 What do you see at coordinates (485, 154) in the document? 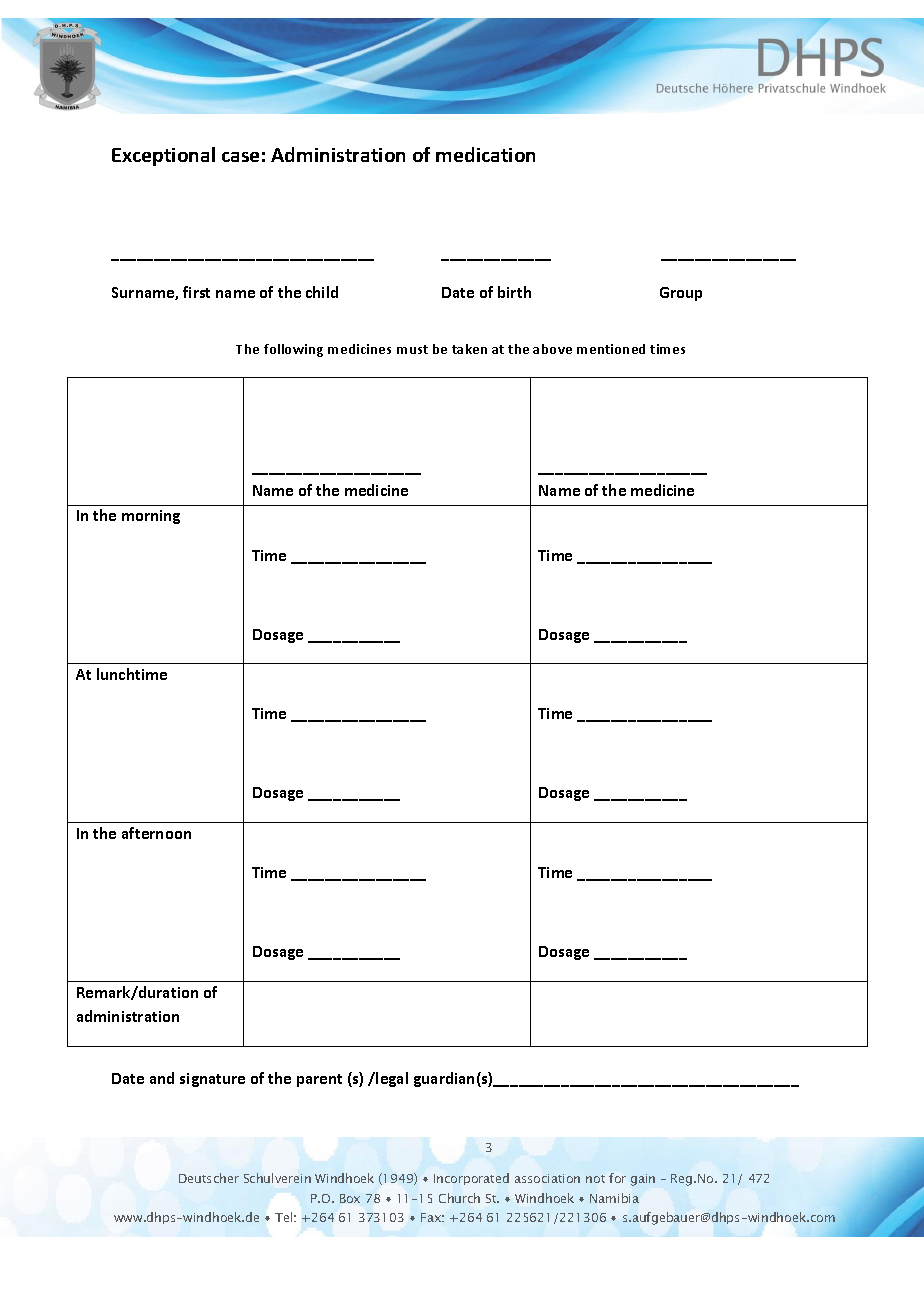
I see `medication` at bounding box center [485, 154].
